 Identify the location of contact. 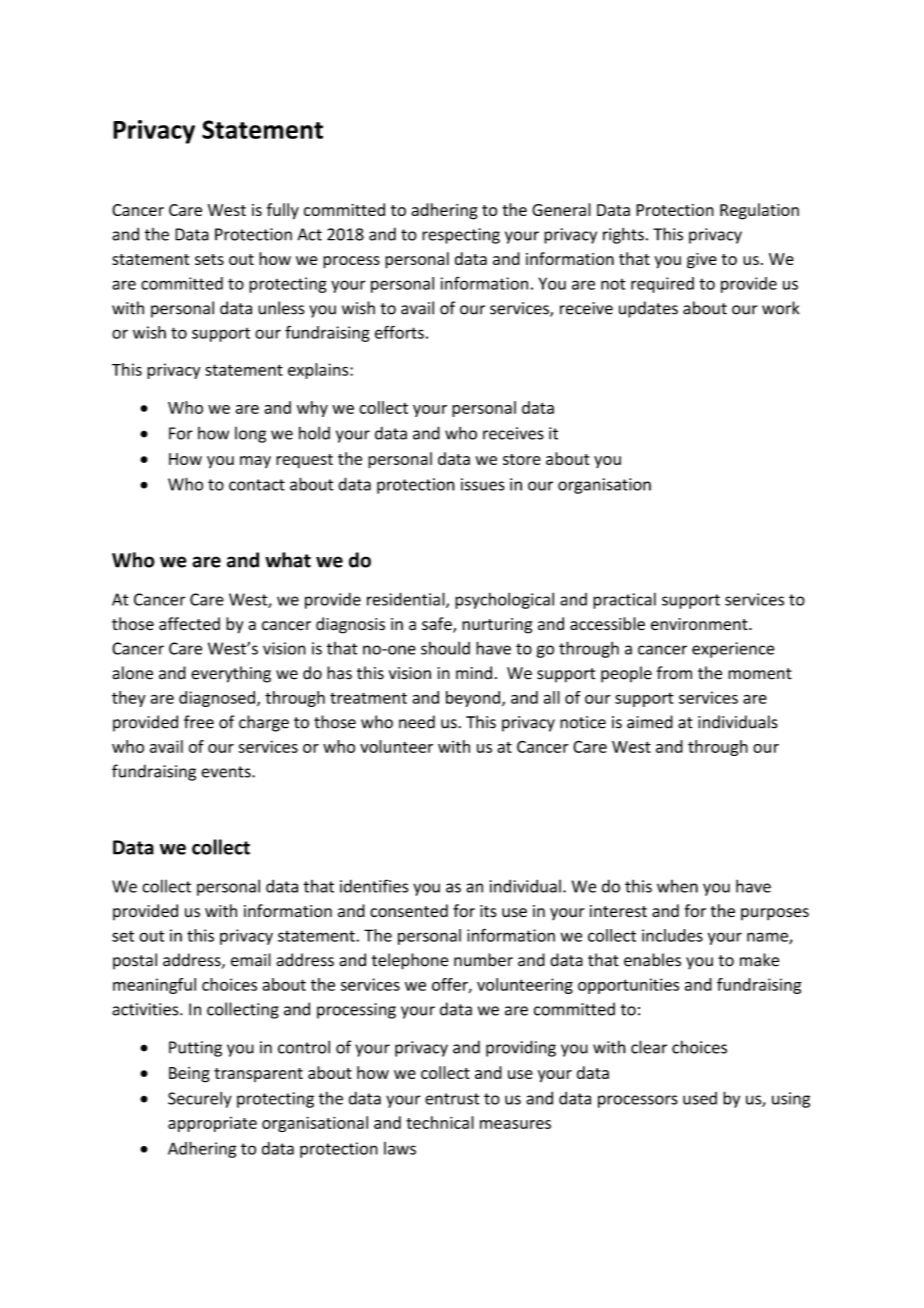
(257, 485).
